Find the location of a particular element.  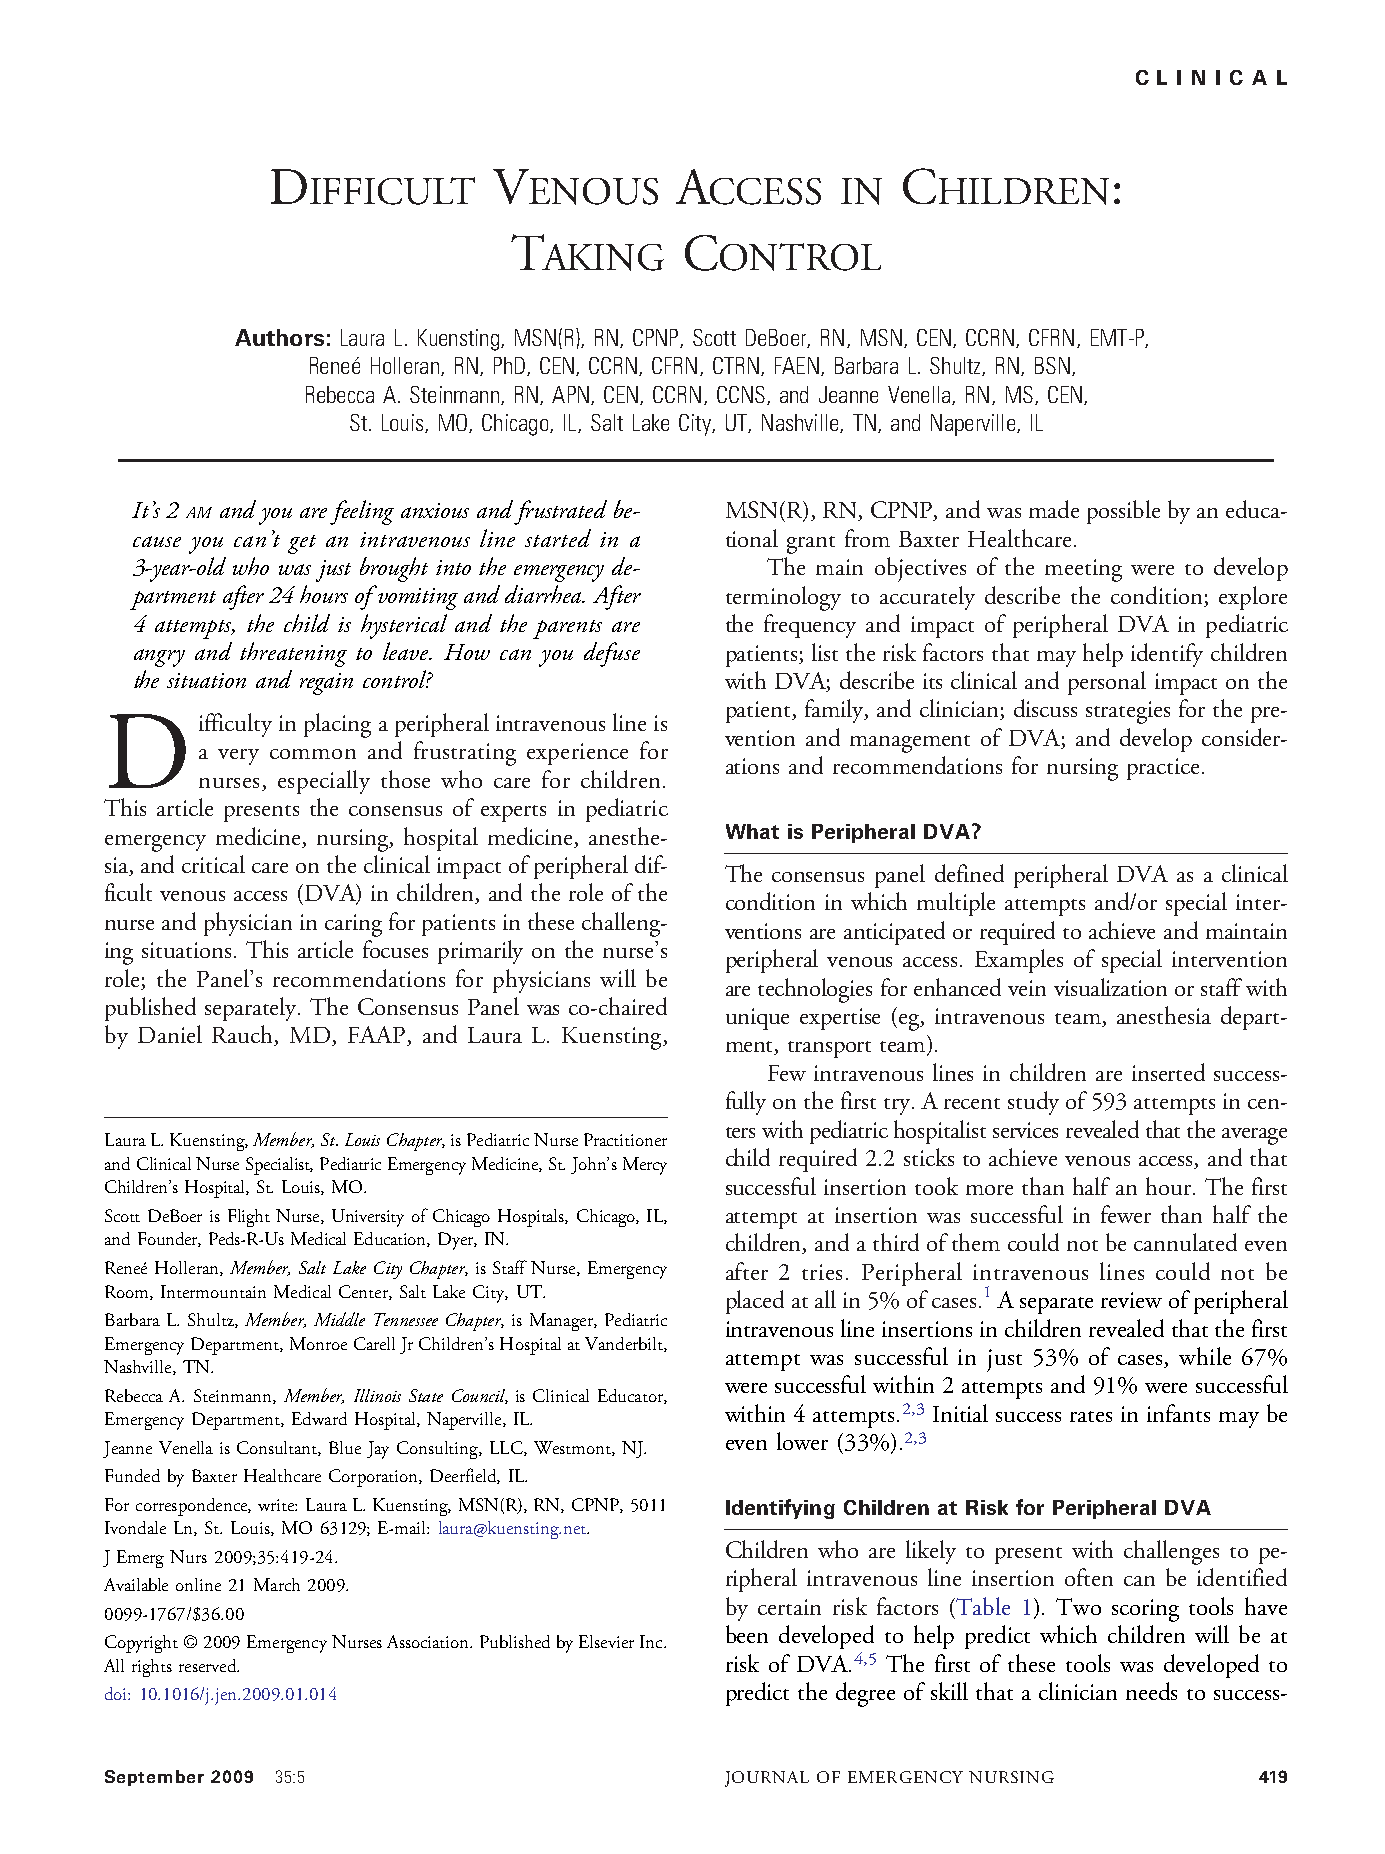

reserved is located at coordinates (209, 1665).
